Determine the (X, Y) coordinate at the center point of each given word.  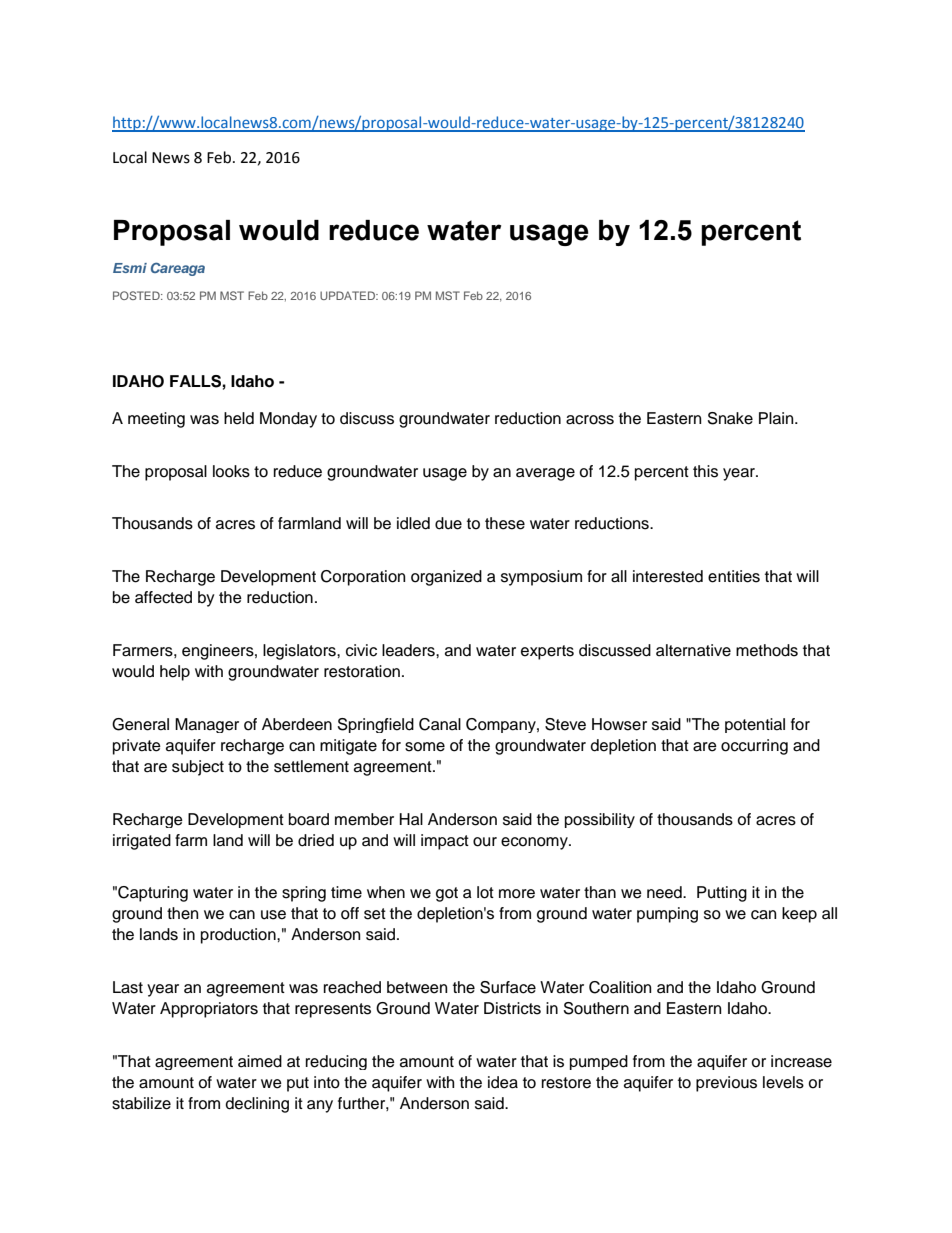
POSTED (137, 295)
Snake (730, 418)
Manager (207, 725)
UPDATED (348, 295)
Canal (440, 724)
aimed (260, 1061)
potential (755, 725)
